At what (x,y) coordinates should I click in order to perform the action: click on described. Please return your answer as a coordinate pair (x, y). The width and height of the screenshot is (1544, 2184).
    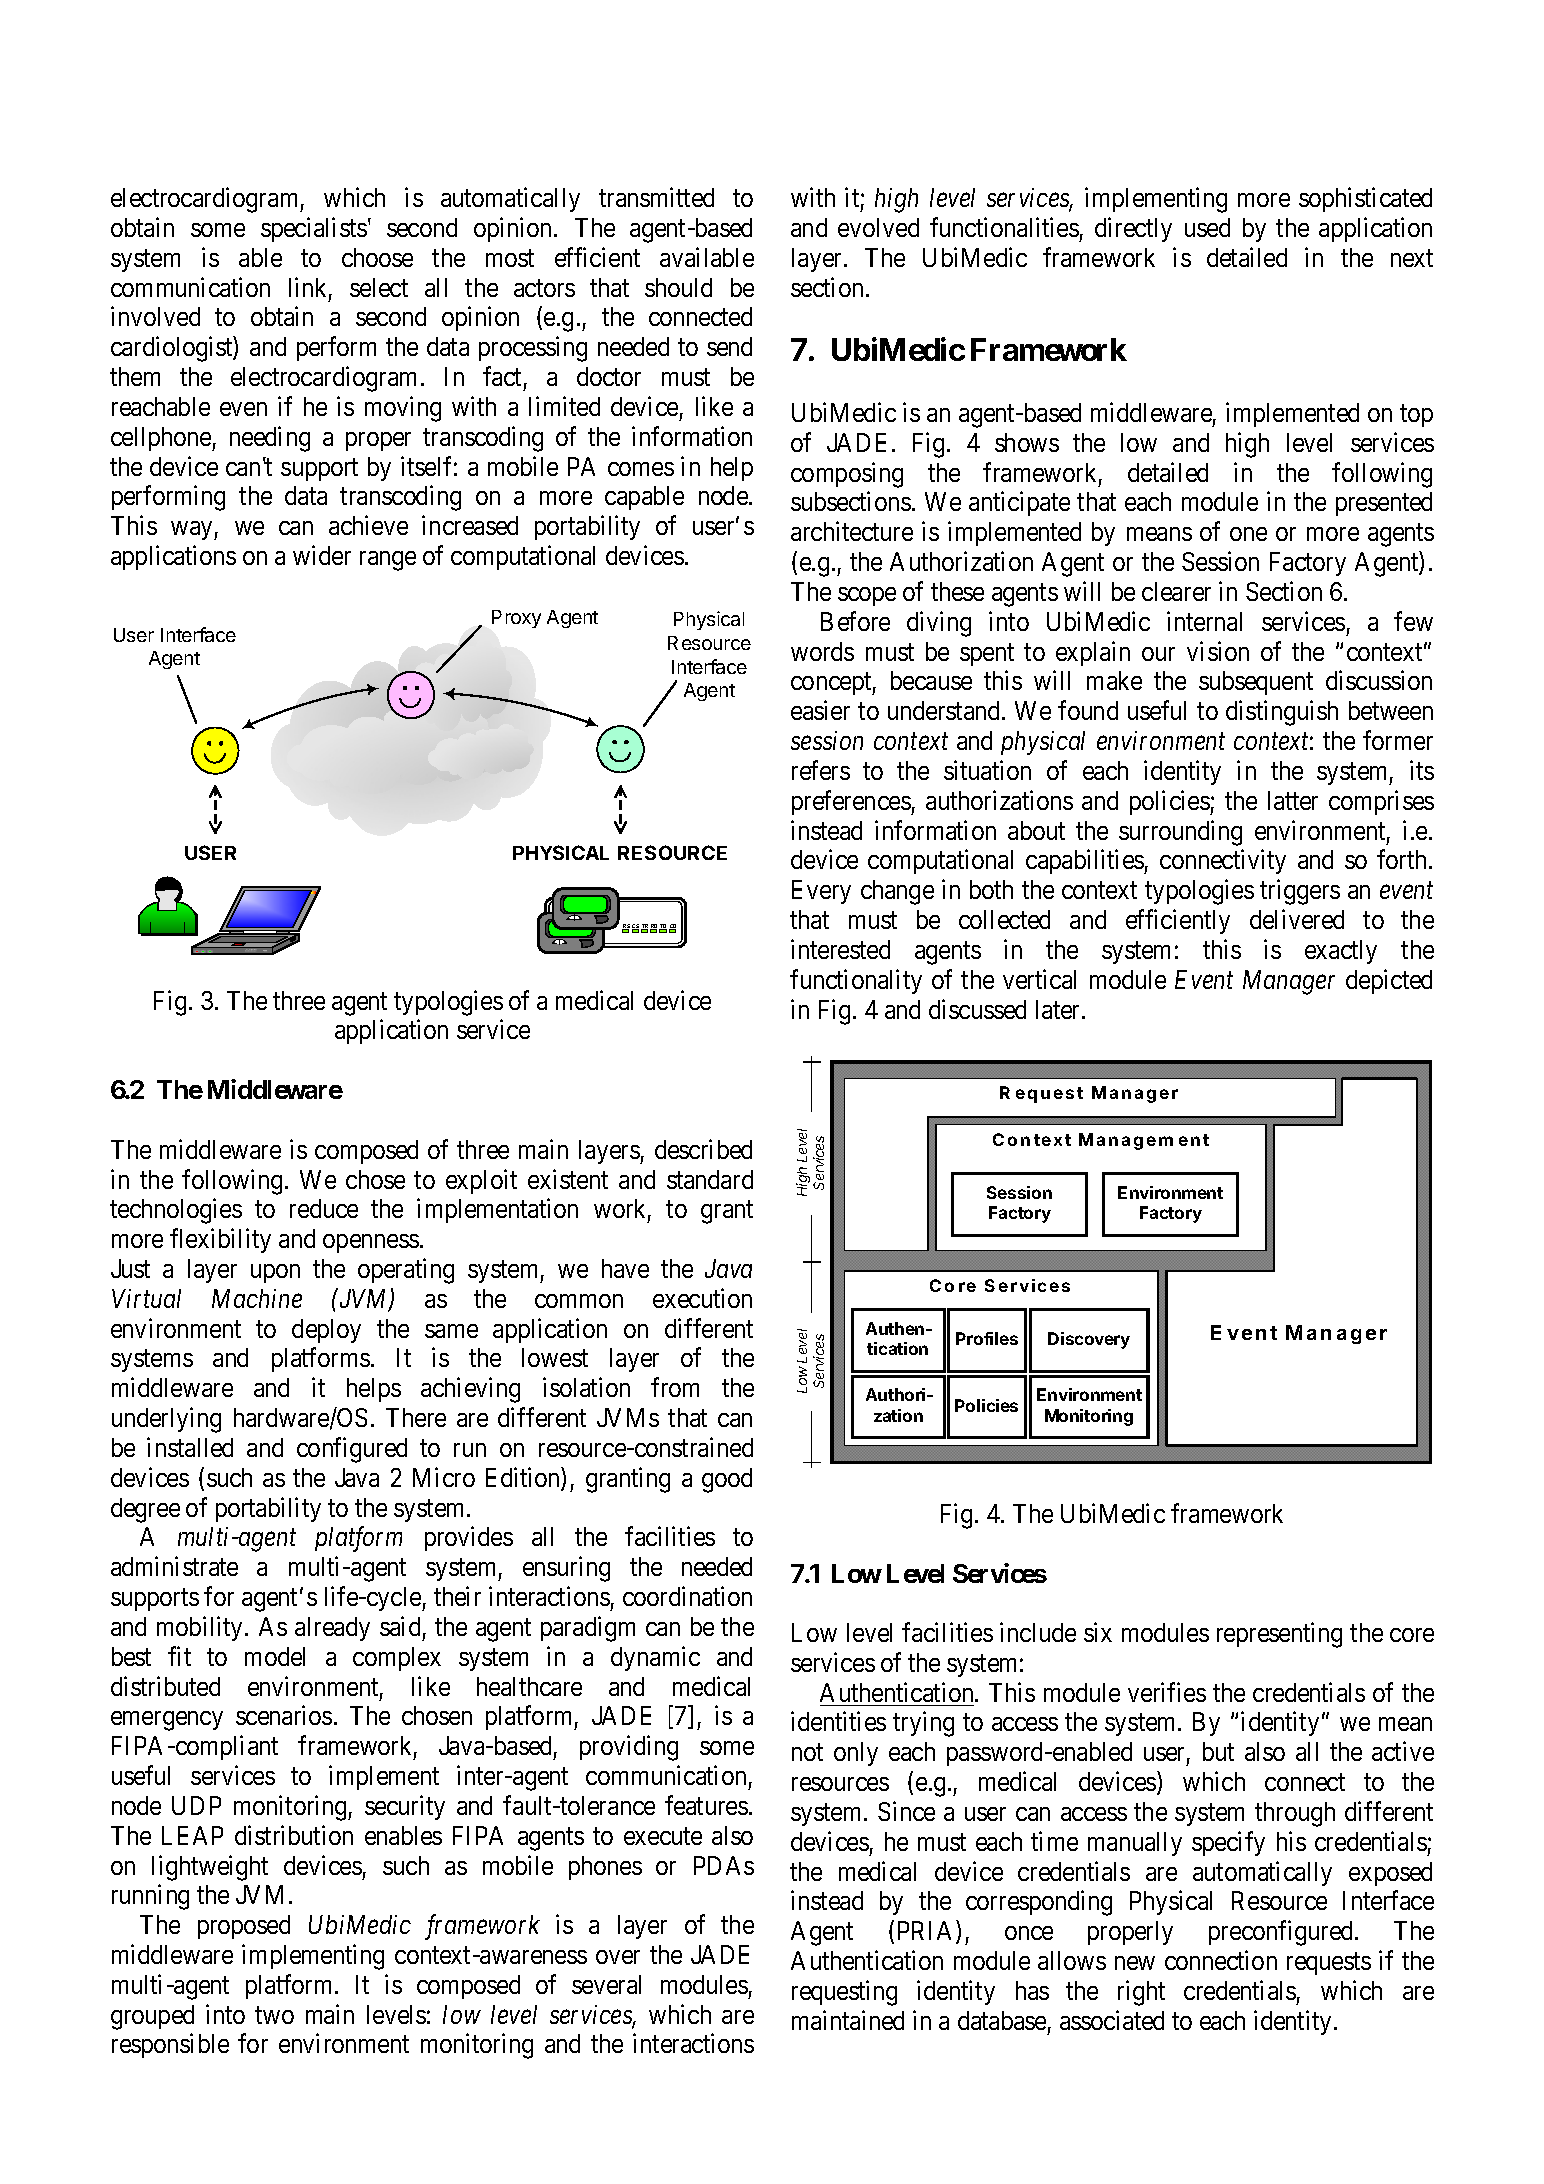
    Looking at the image, I should click on (703, 1149).
